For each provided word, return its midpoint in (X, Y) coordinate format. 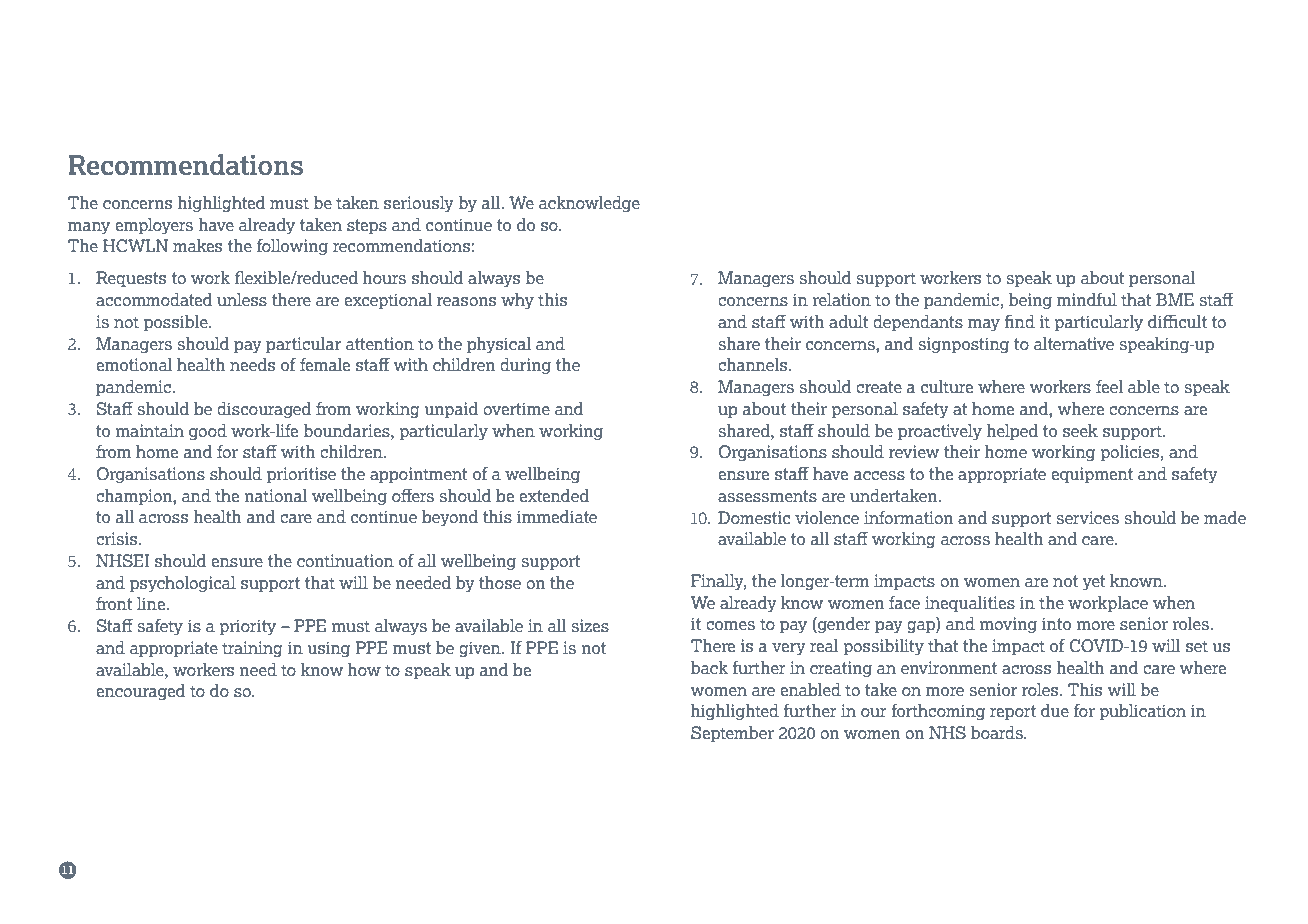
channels (754, 364)
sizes (590, 625)
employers (154, 226)
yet (1094, 582)
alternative (1074, 343)
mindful (1087, 299)
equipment (1092, 475)
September (732, 734)
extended (554, 495)
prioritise (301, 475)
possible (177, 323)
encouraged (140, 692)
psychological (183, 584)
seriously (419, 204)
